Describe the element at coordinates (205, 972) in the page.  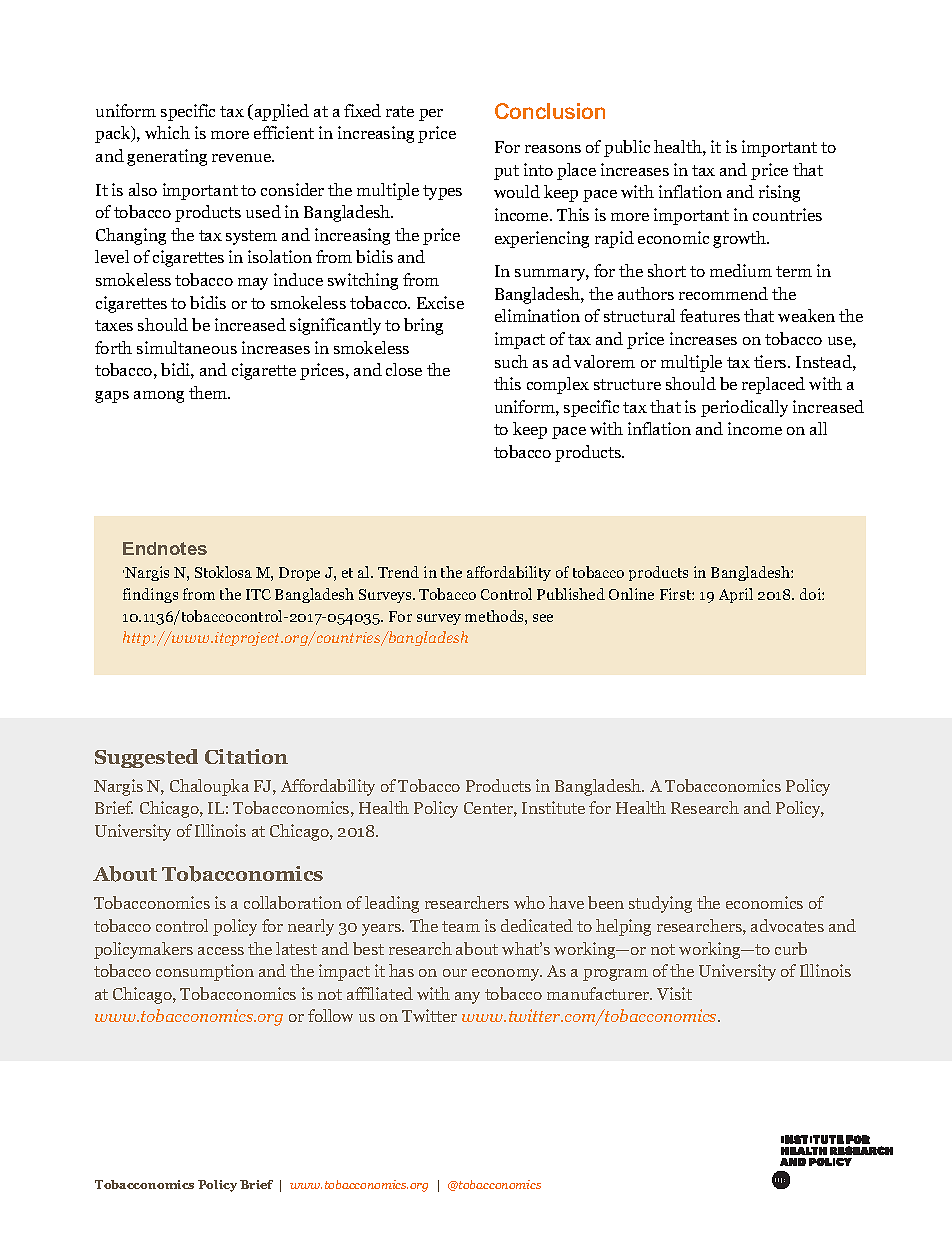
I see `consumption` at that location.
